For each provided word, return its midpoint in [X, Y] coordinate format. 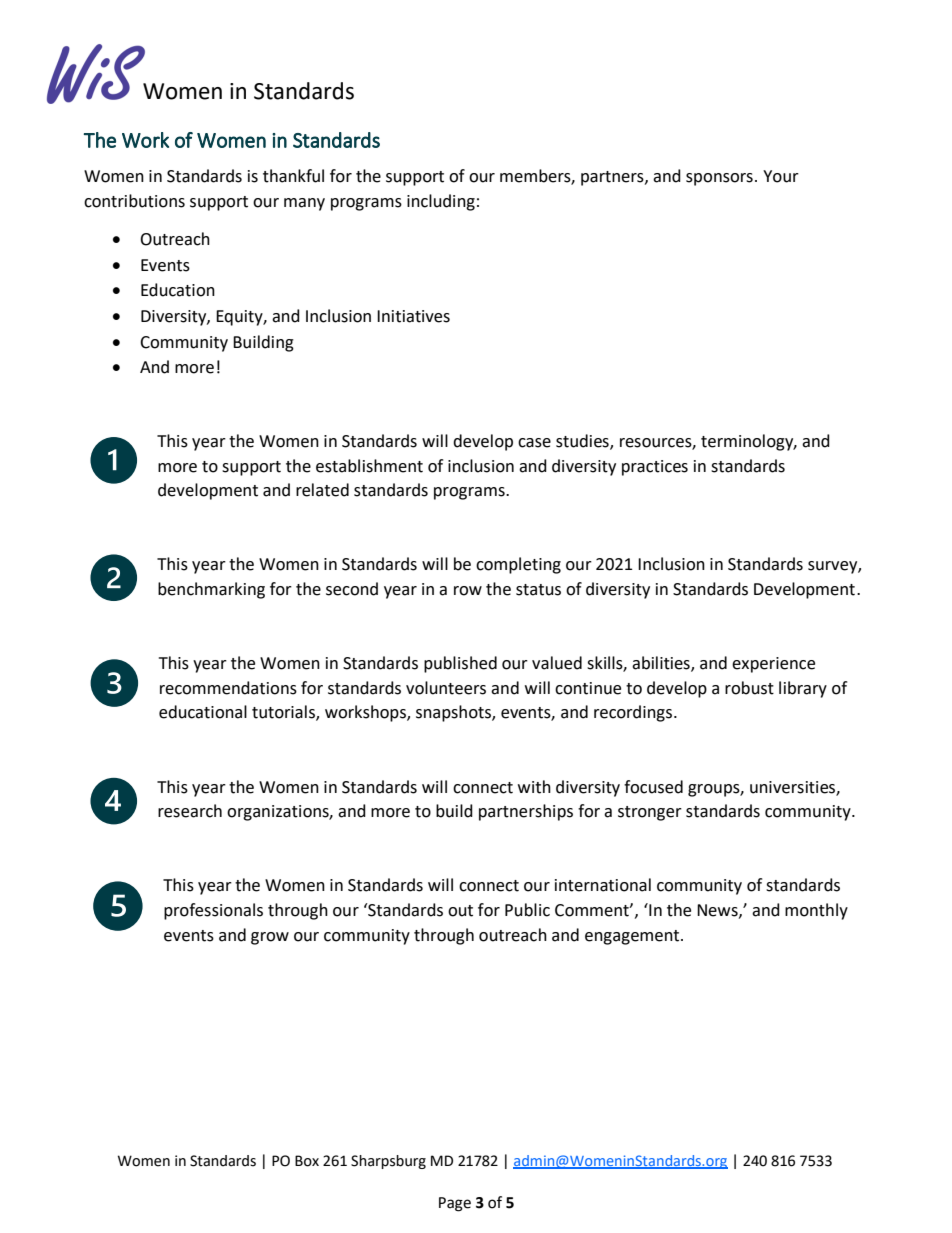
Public [527, 910]
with [534, 787]
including [441, 202]
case [534, 443]
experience [773, 665]
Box [307, 1161]
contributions [134, 201]
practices [655, 468]
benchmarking [211, 590]
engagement [633, 937]
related [322, 490]
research [190, 811]
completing [518, 565]
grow [270, 938]
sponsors [719, 179]
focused [653, 787]
